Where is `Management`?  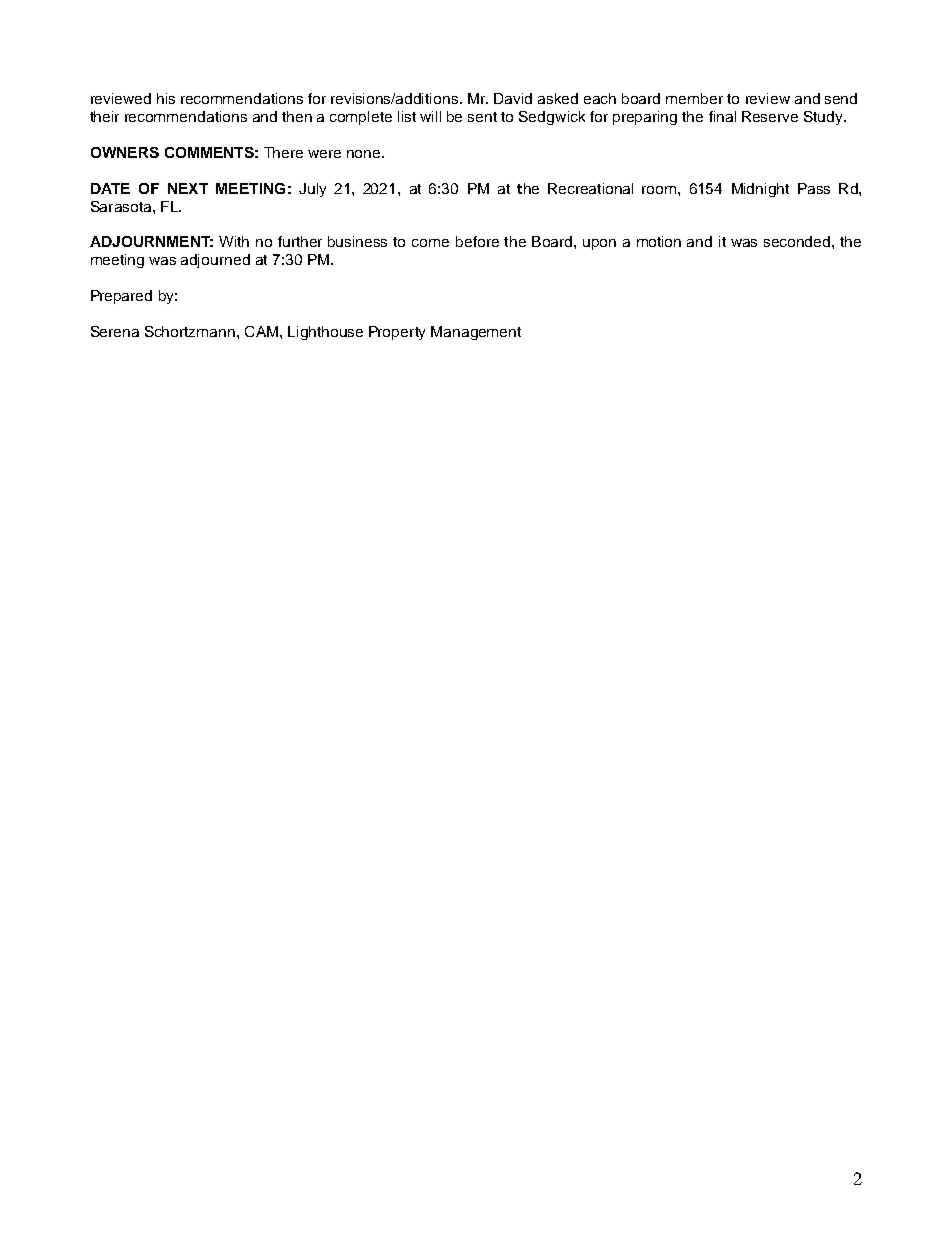 Management is located at coordinates (476, 333).
